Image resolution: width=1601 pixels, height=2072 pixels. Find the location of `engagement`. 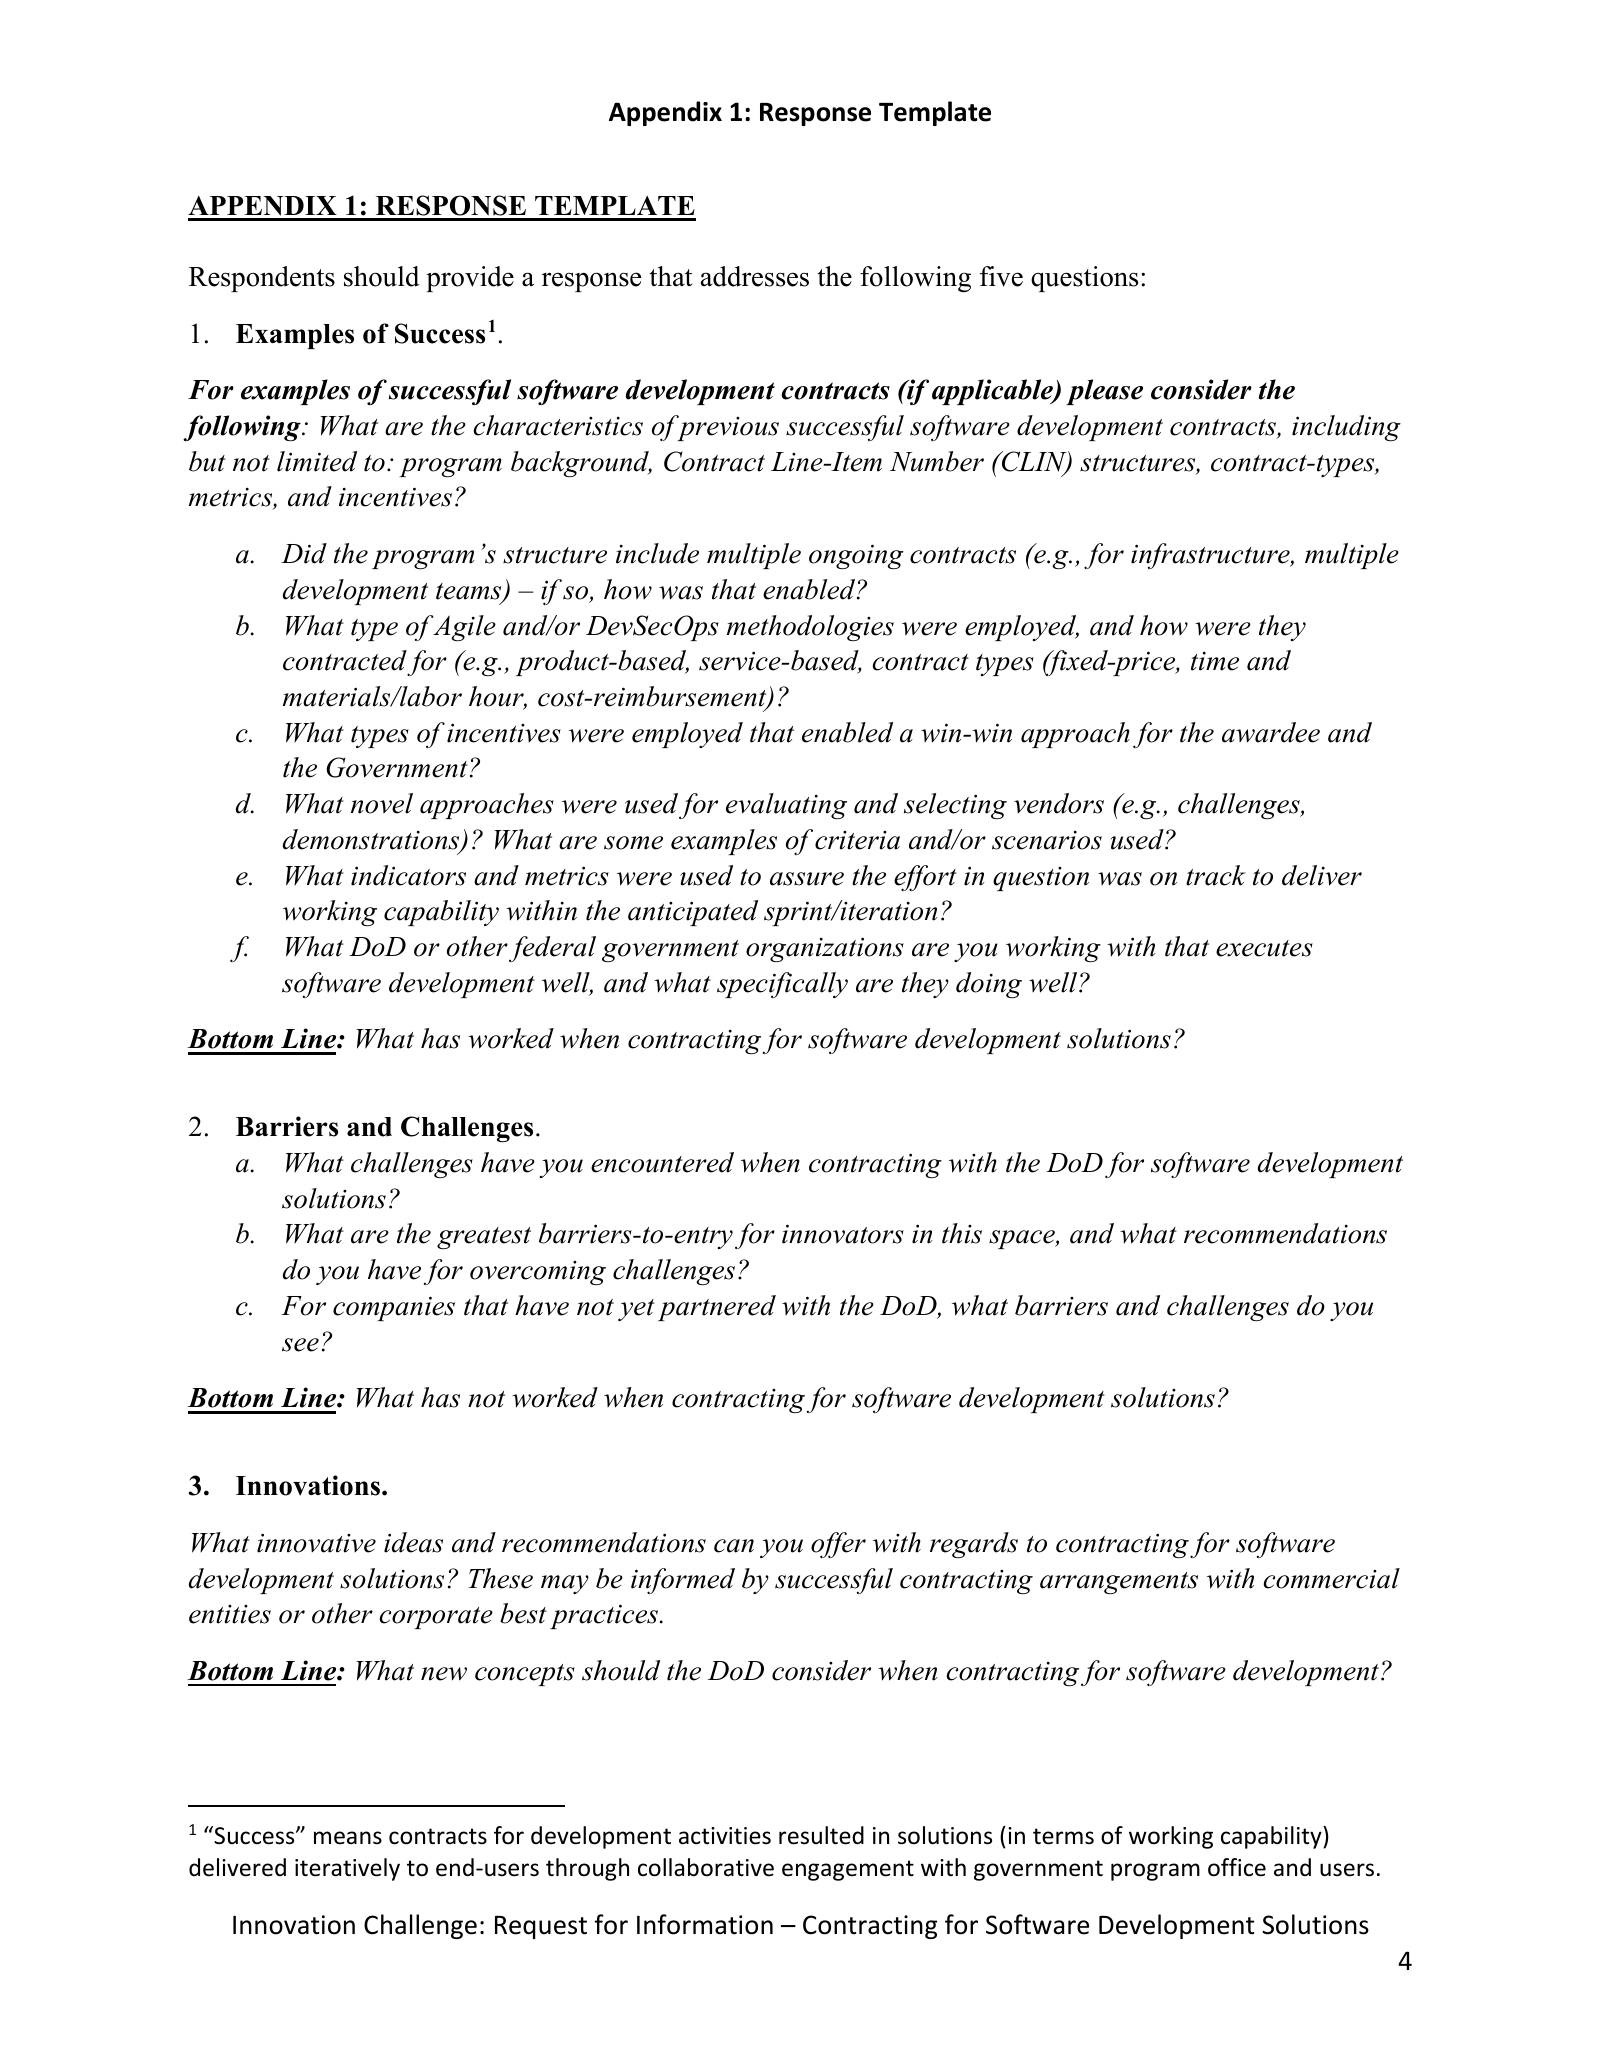

engagement is located at coordinates (848, 1870).
